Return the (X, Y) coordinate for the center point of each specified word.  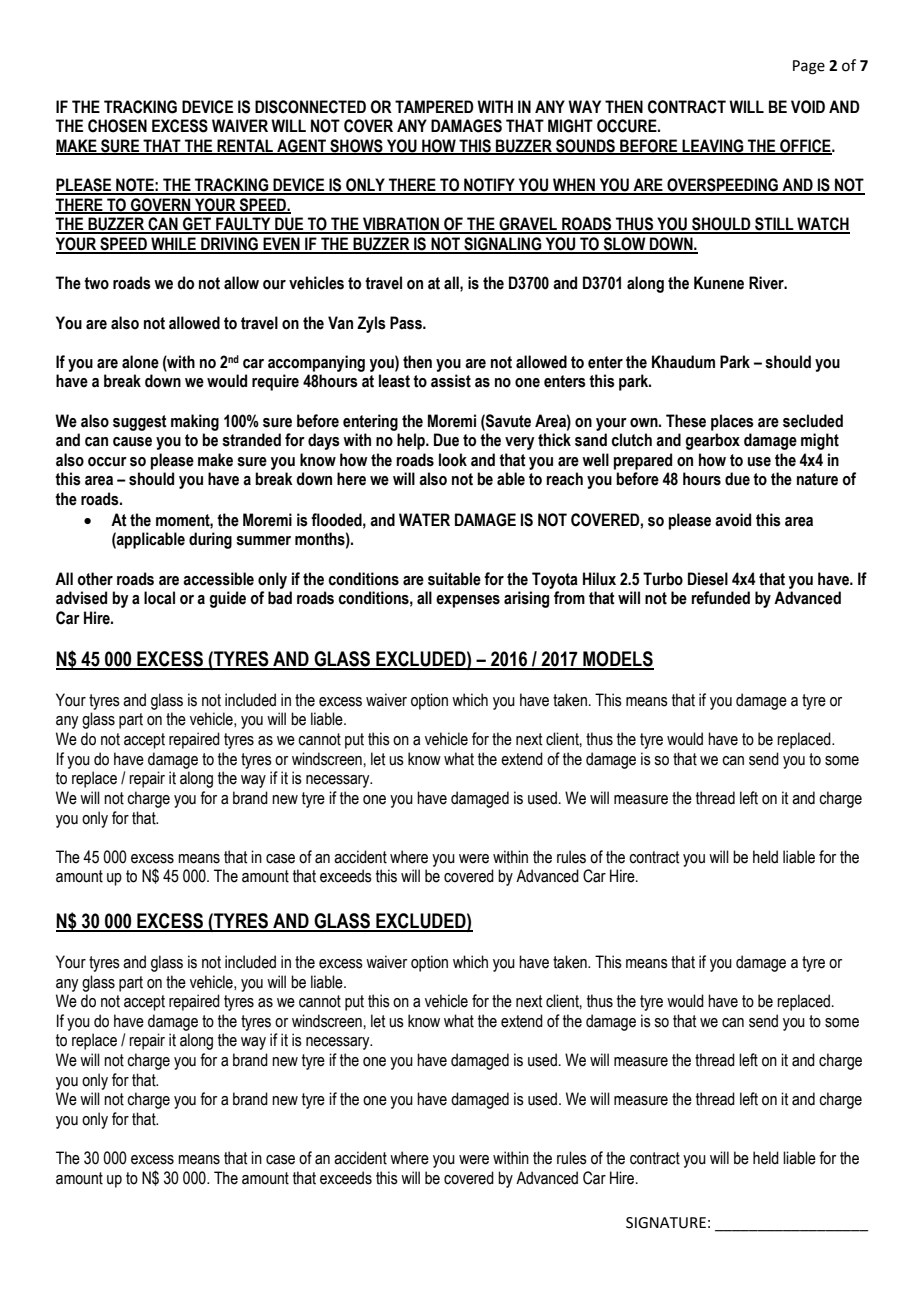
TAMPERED (434, 106)
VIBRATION (401, 225)
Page (809, 67)
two (96, 283)
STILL (774, 225)
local (159, 598)
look (453, 460)
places (732, 422)
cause (132, 442)
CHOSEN (117, 126)
